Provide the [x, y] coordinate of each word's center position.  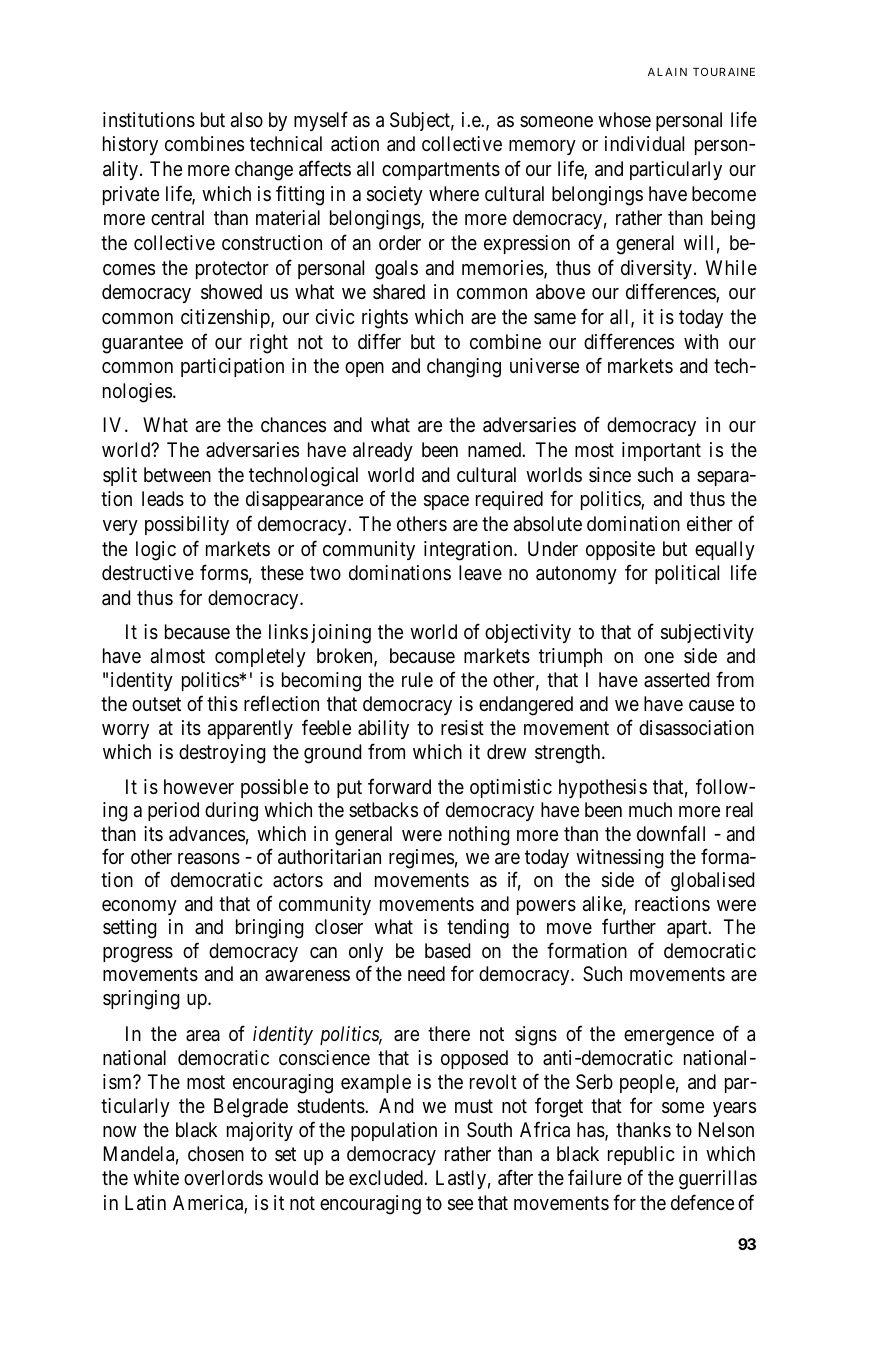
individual [644, 143]
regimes [421, 859]
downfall [671, 833]
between [177, 475]
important [661, 451]
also [247, 120]
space [446, 502]
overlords [223, 1177]
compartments [441, 171]
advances [207, 834]
